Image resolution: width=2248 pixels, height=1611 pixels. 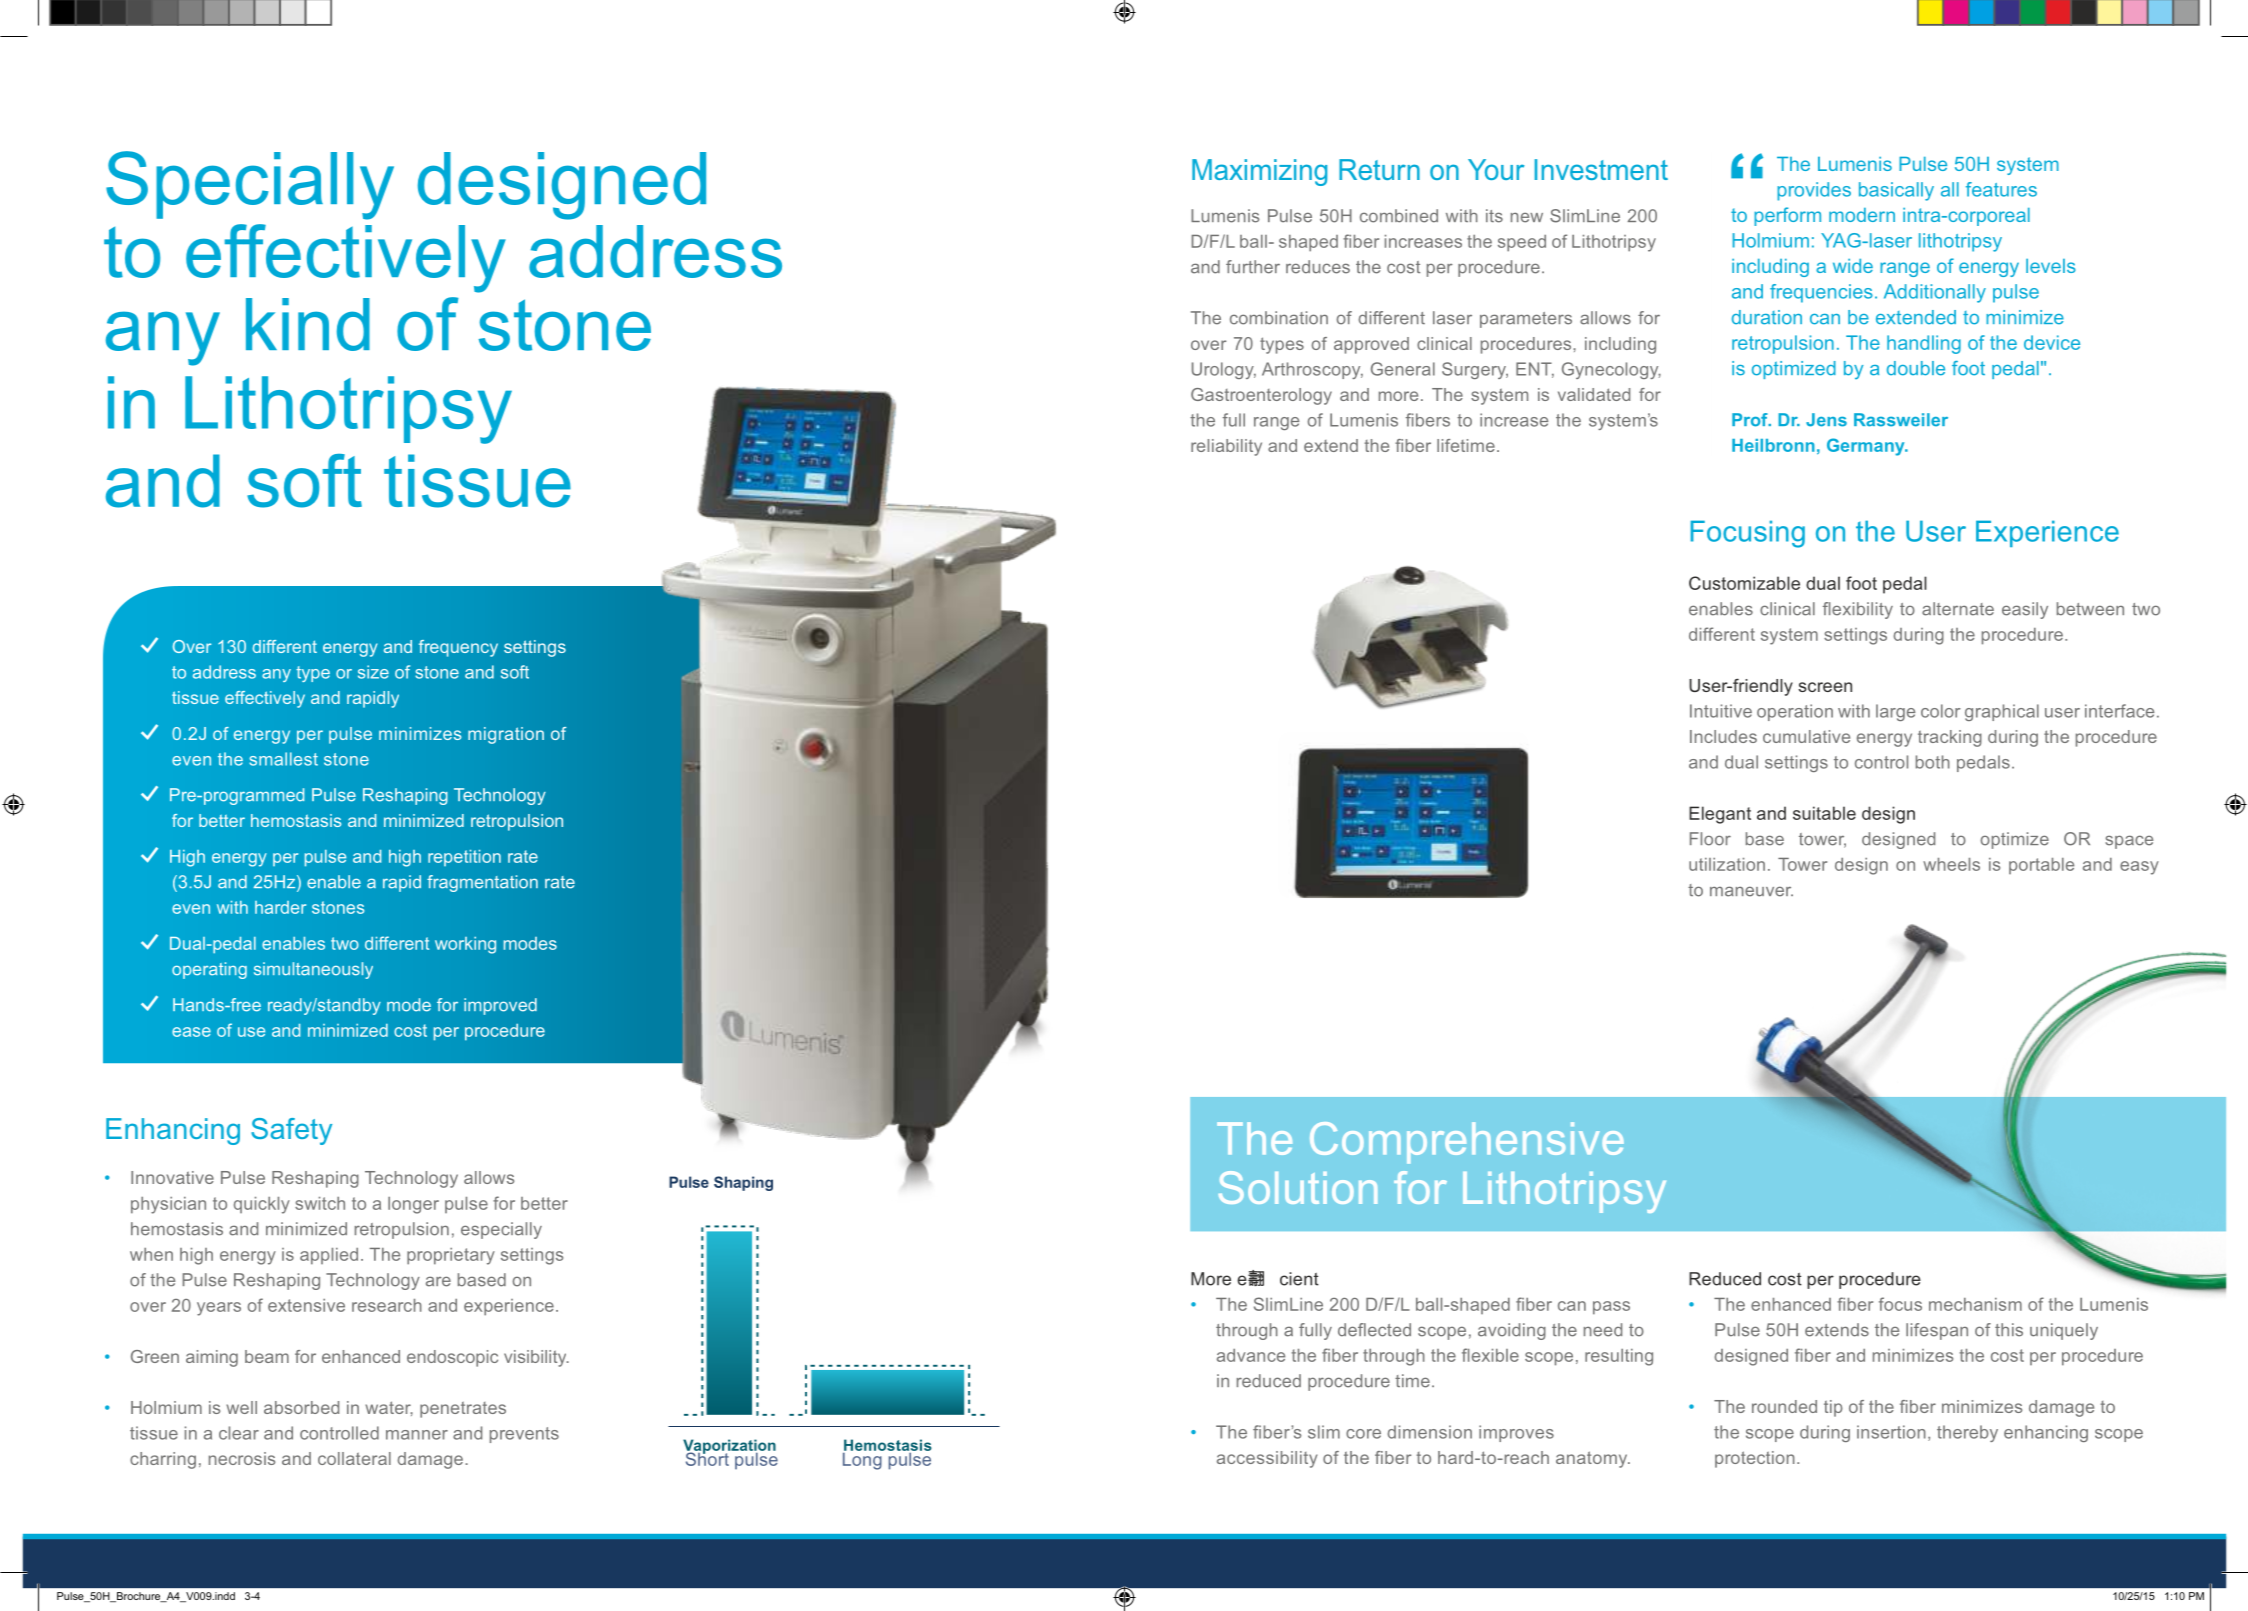 I want to click on size, so click(x=373, y=672).
